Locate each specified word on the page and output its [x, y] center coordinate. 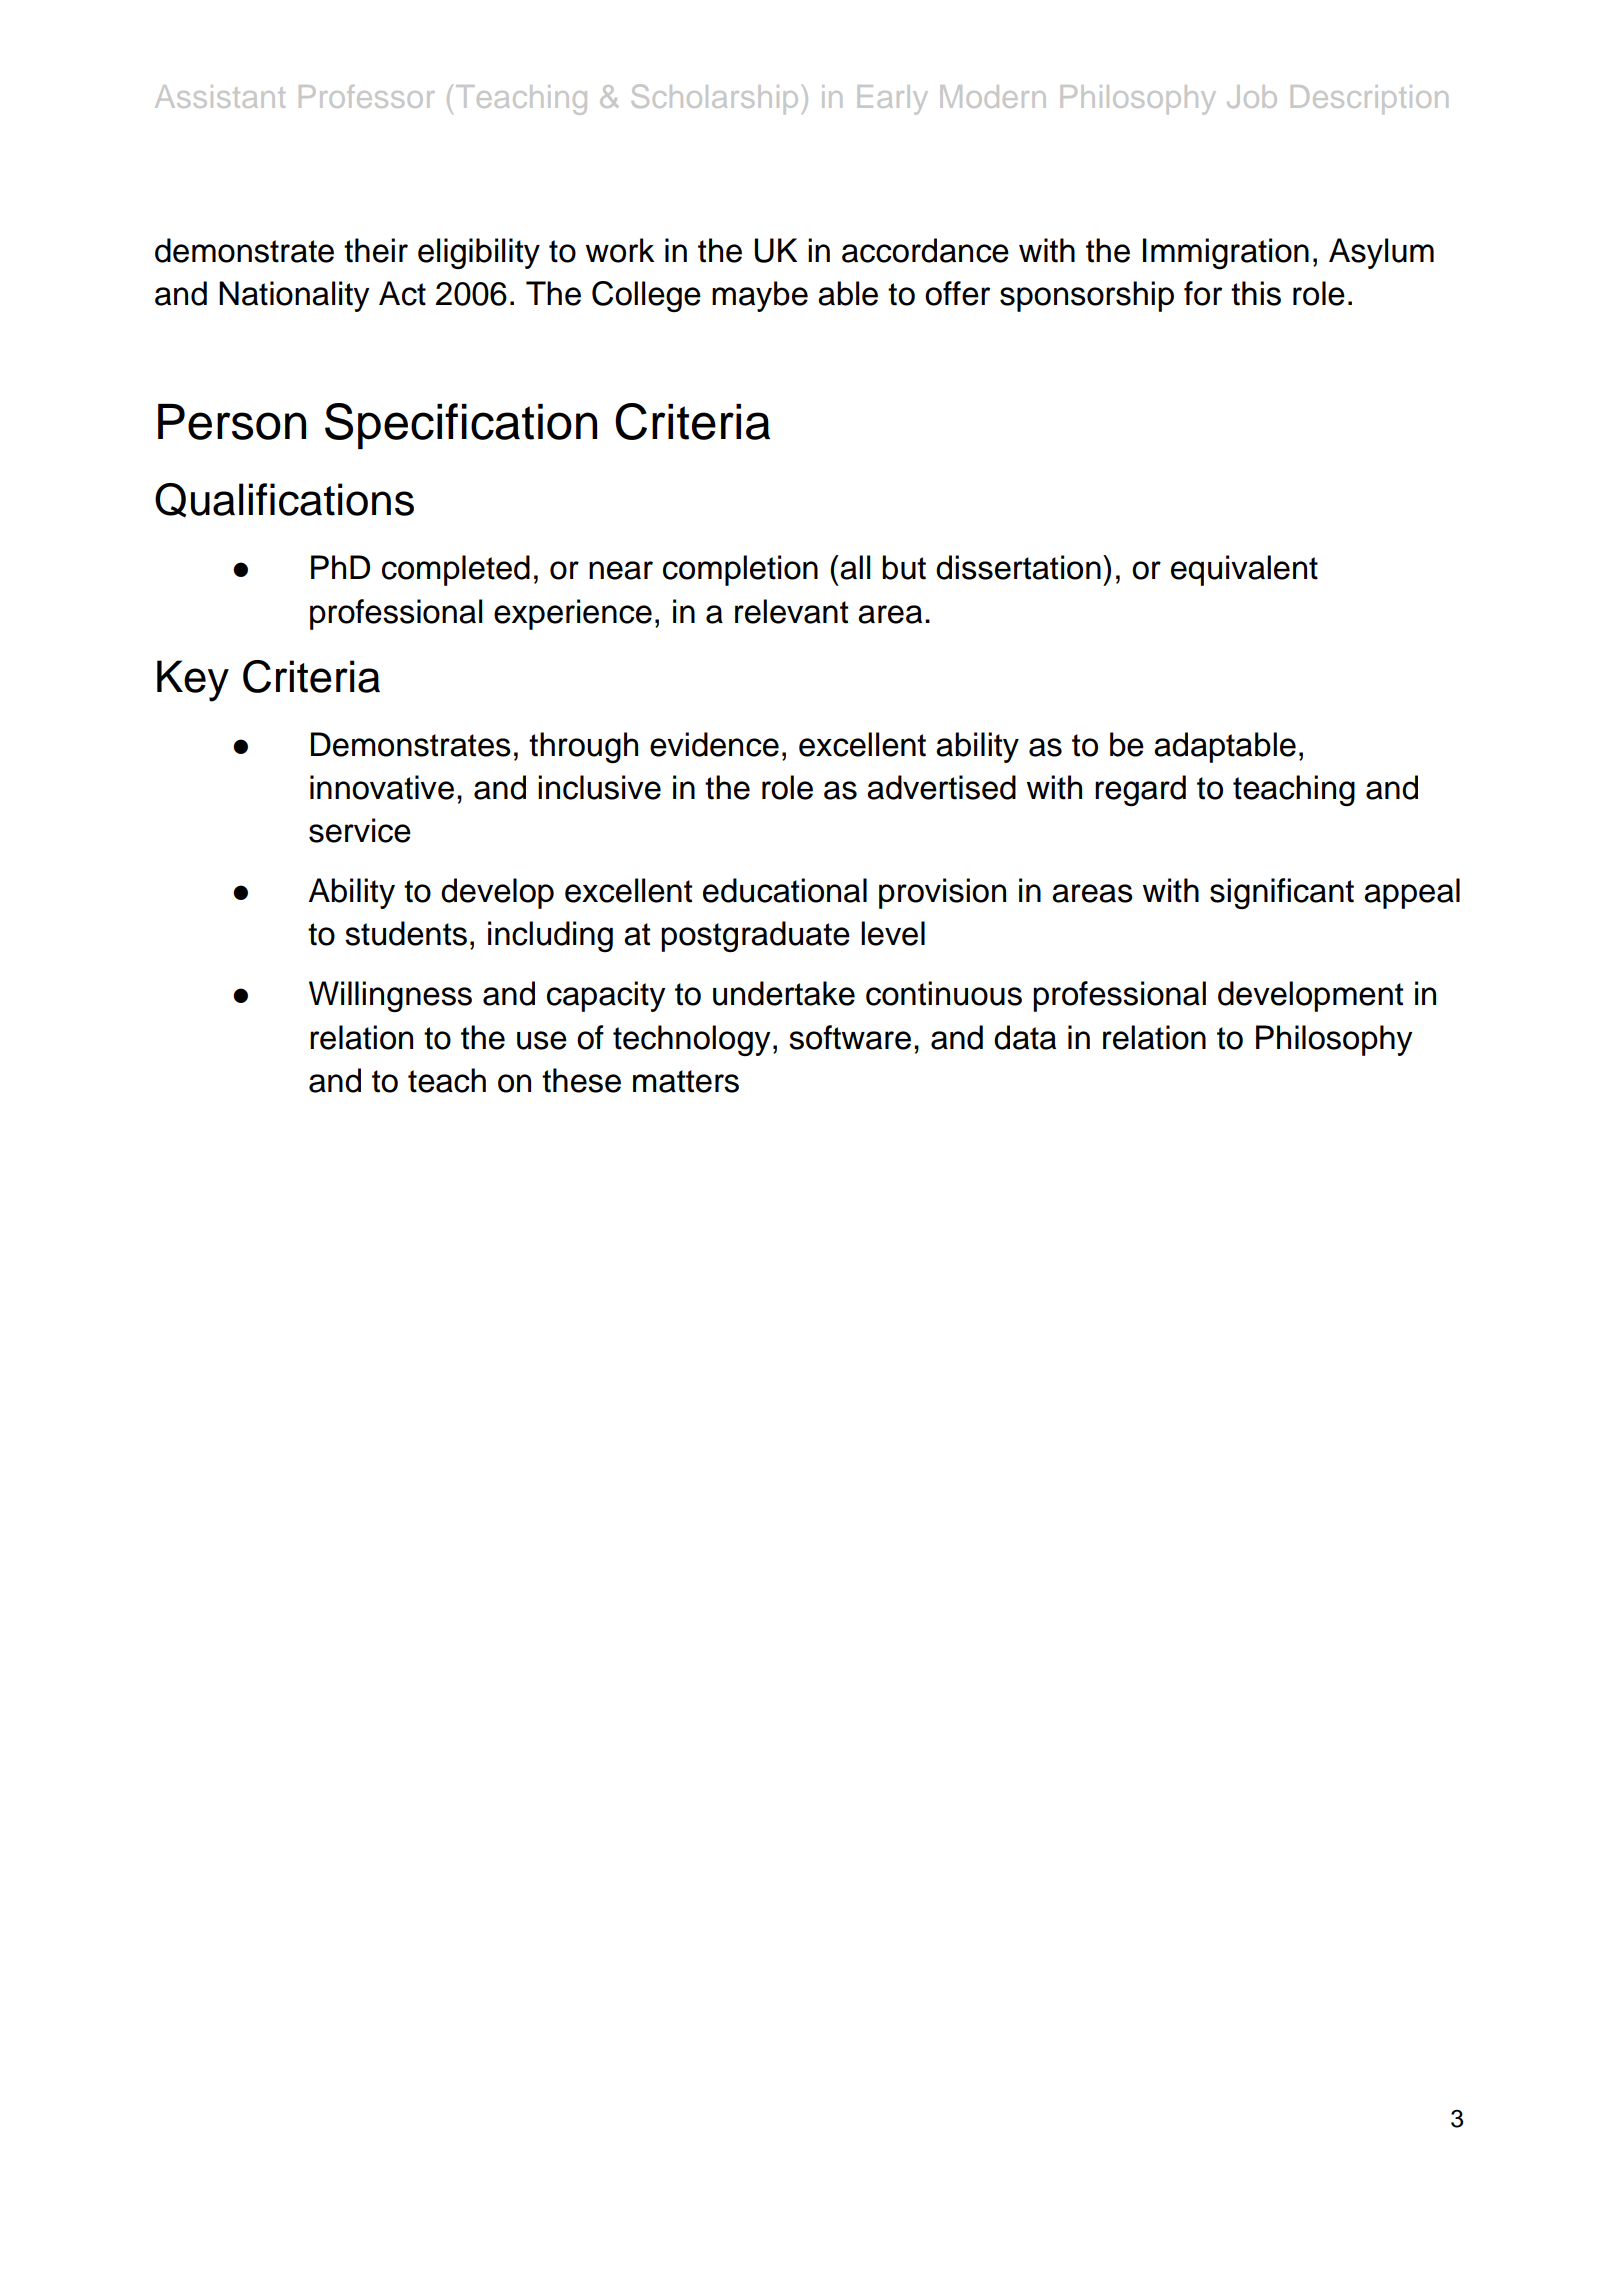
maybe [760, 296]
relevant [791, 611]
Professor [367, 96]
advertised [941, 787]
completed [456, 570]
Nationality [294, 296]
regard [1140, 790]
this [1256, 293]
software [850, 1037]
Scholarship [715, 99]
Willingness [390, 996]
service [360, 830]
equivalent [1244, 570]
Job [1252, 96]
